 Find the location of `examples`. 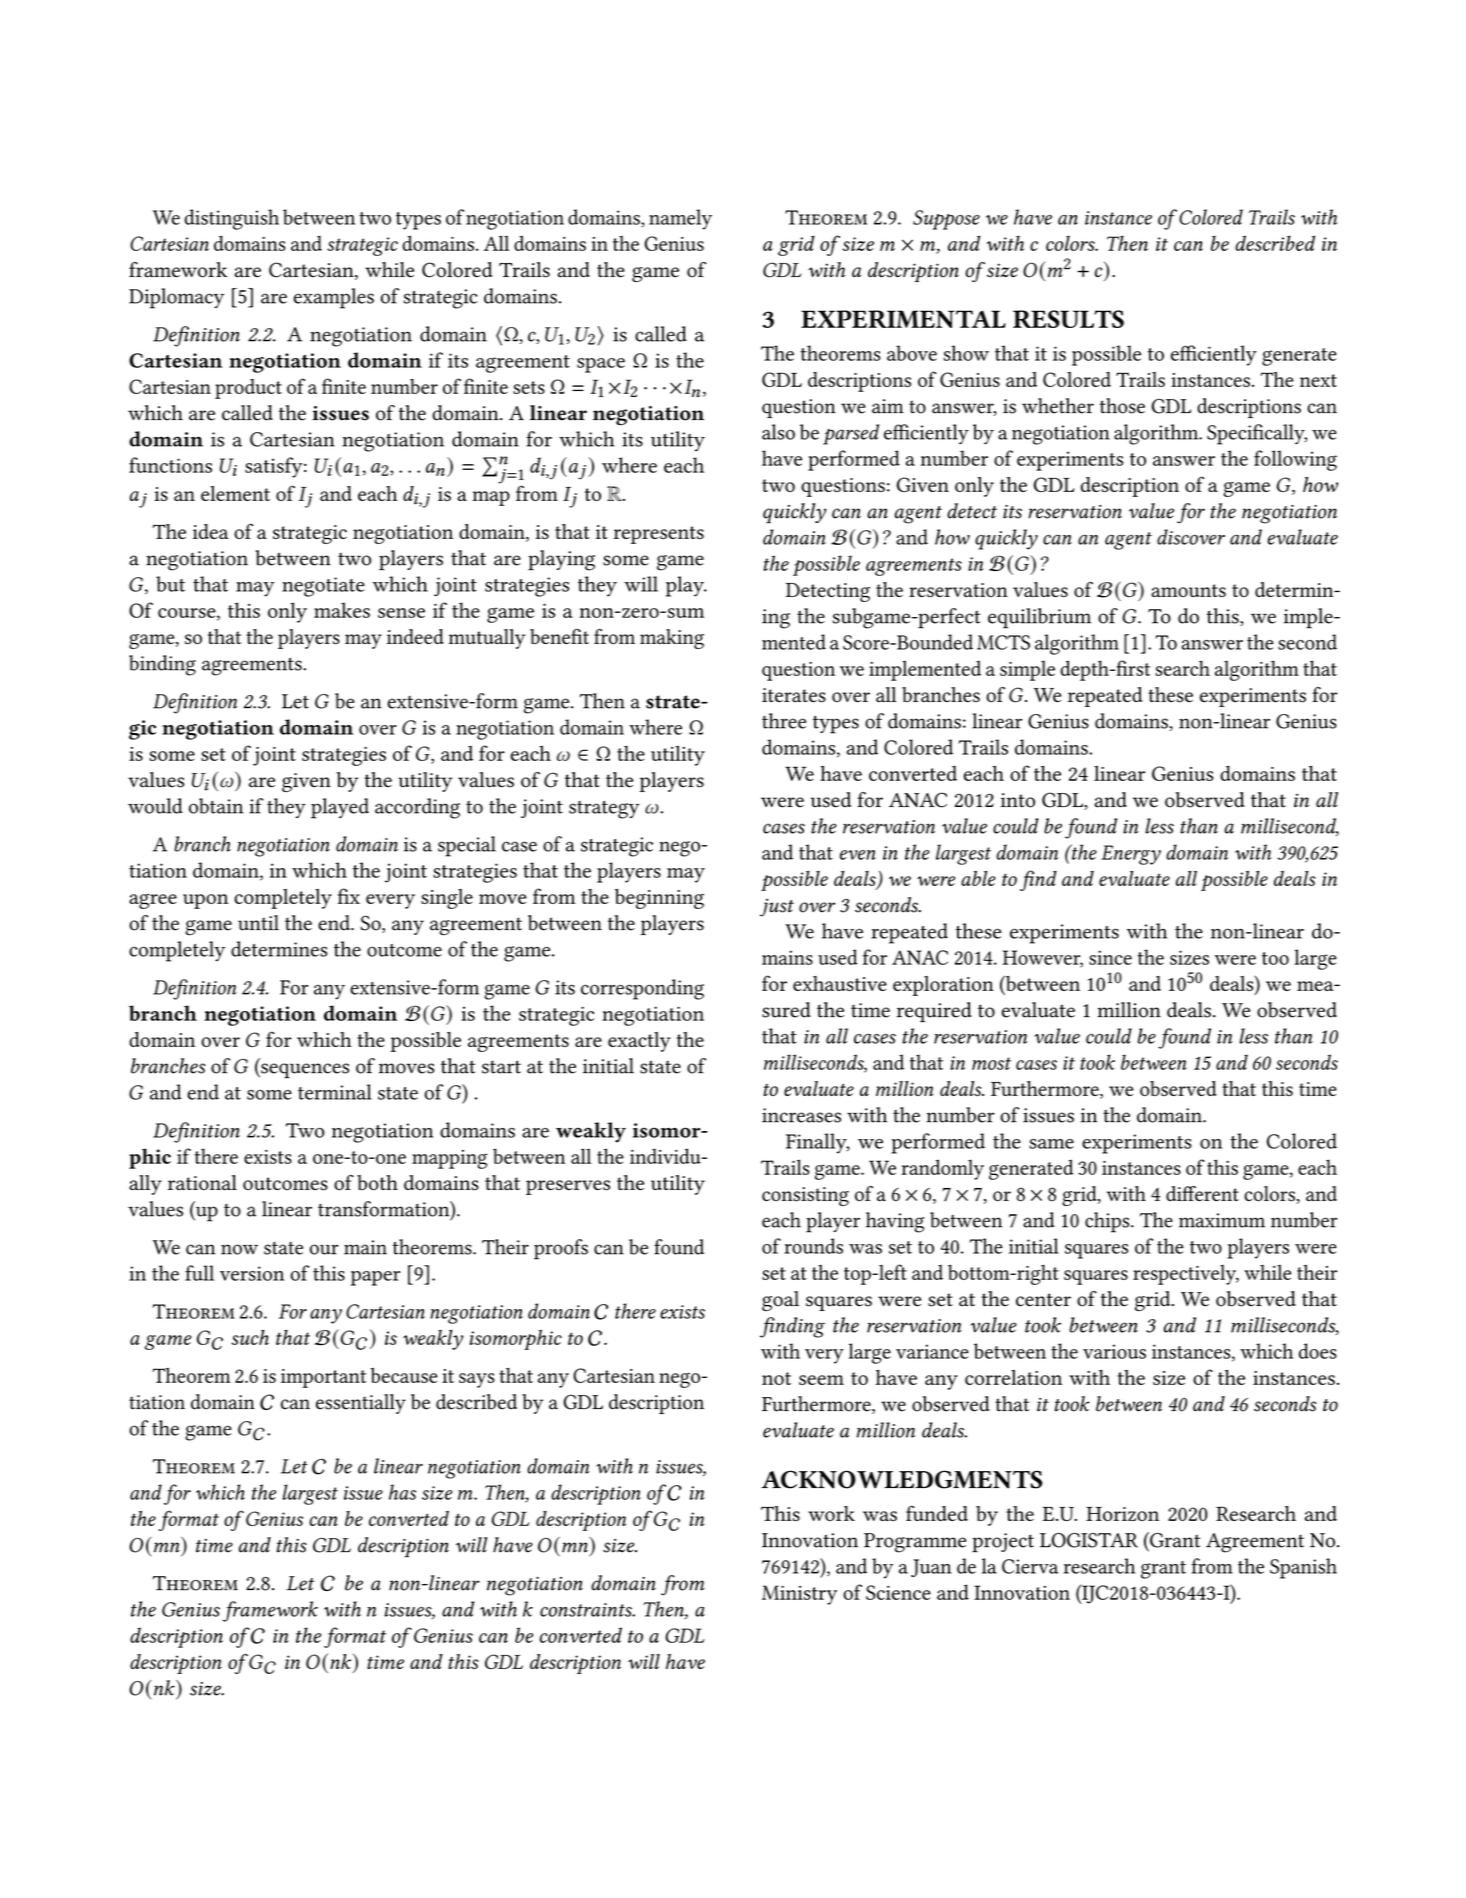

examples is located at coordinates (334, 298).
